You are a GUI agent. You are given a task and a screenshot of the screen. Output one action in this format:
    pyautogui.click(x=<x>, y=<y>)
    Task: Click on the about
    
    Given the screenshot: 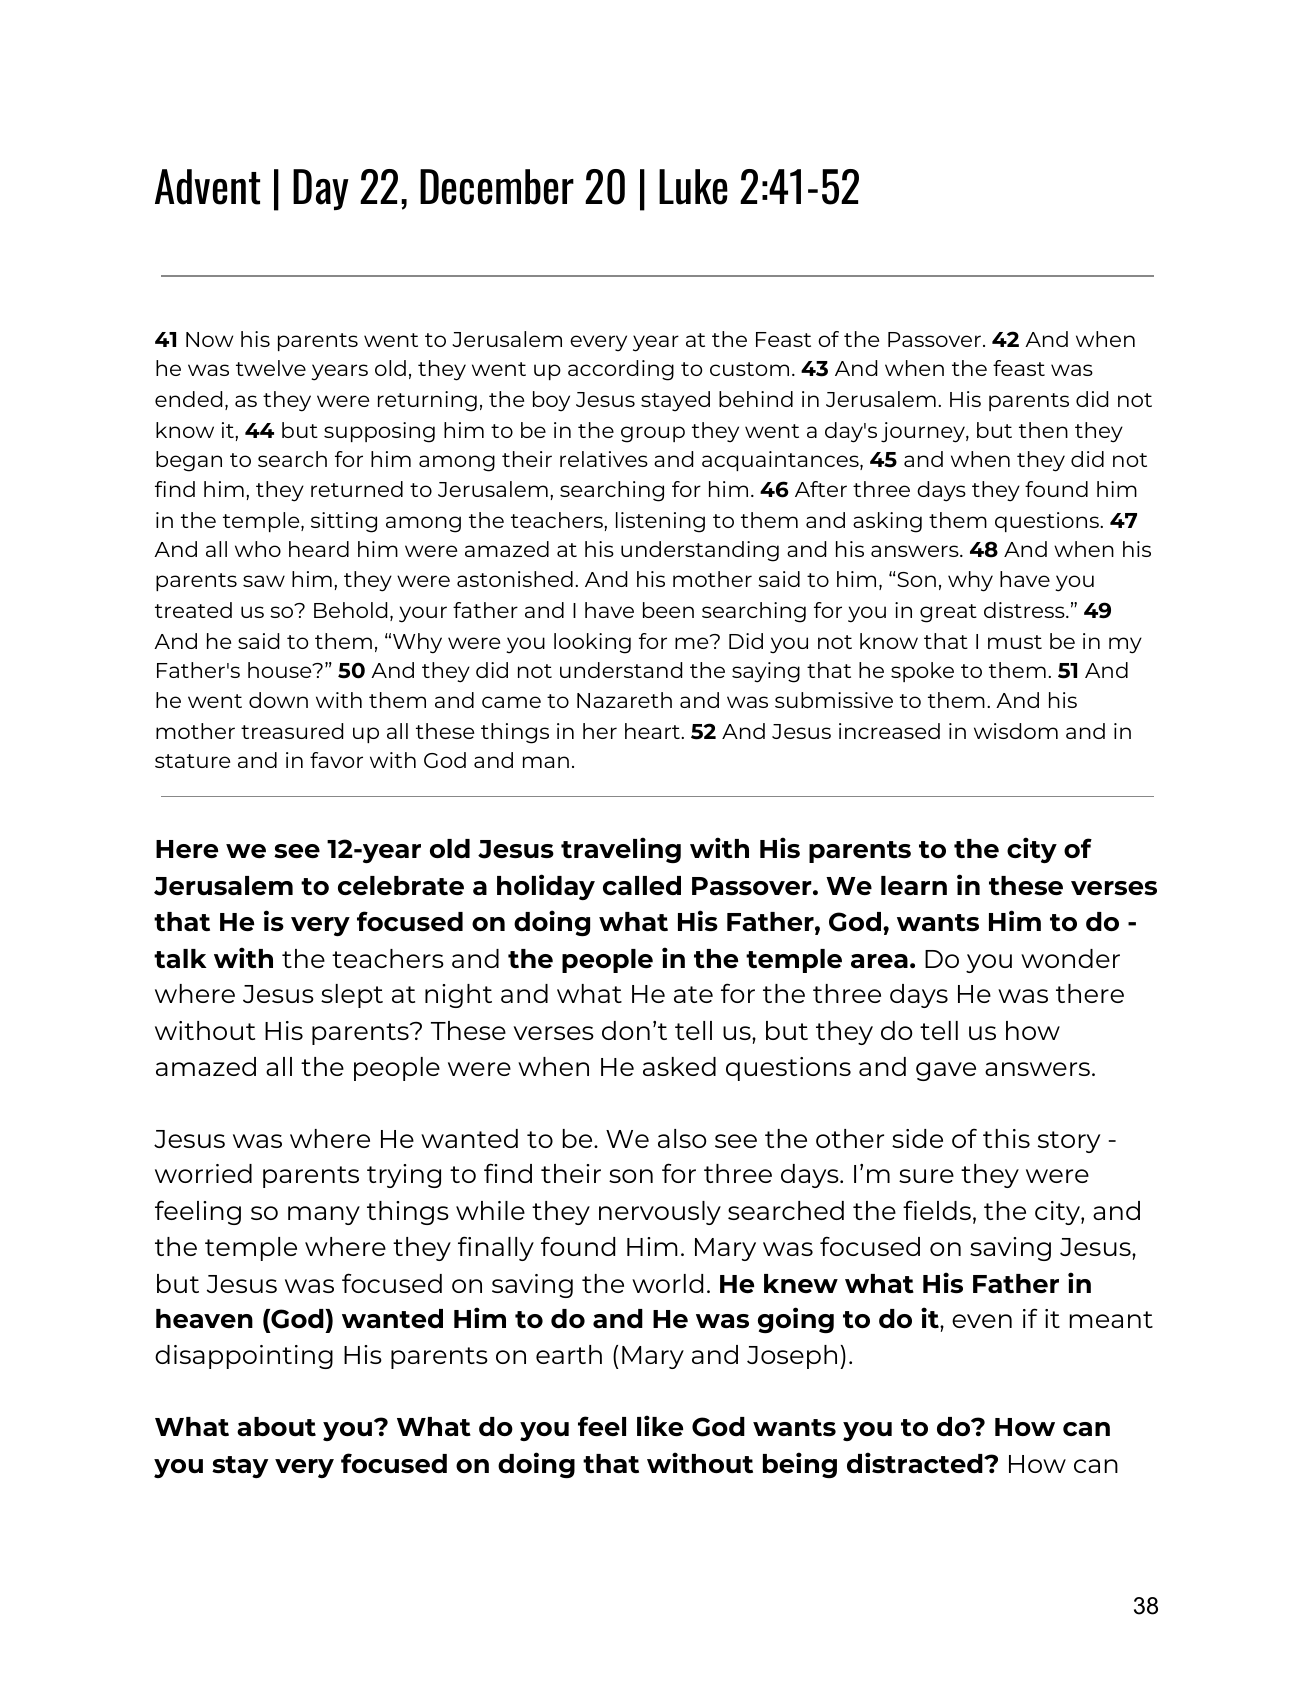 What is the action you would take?
    pyautogui.click(x=276, y=1426)
